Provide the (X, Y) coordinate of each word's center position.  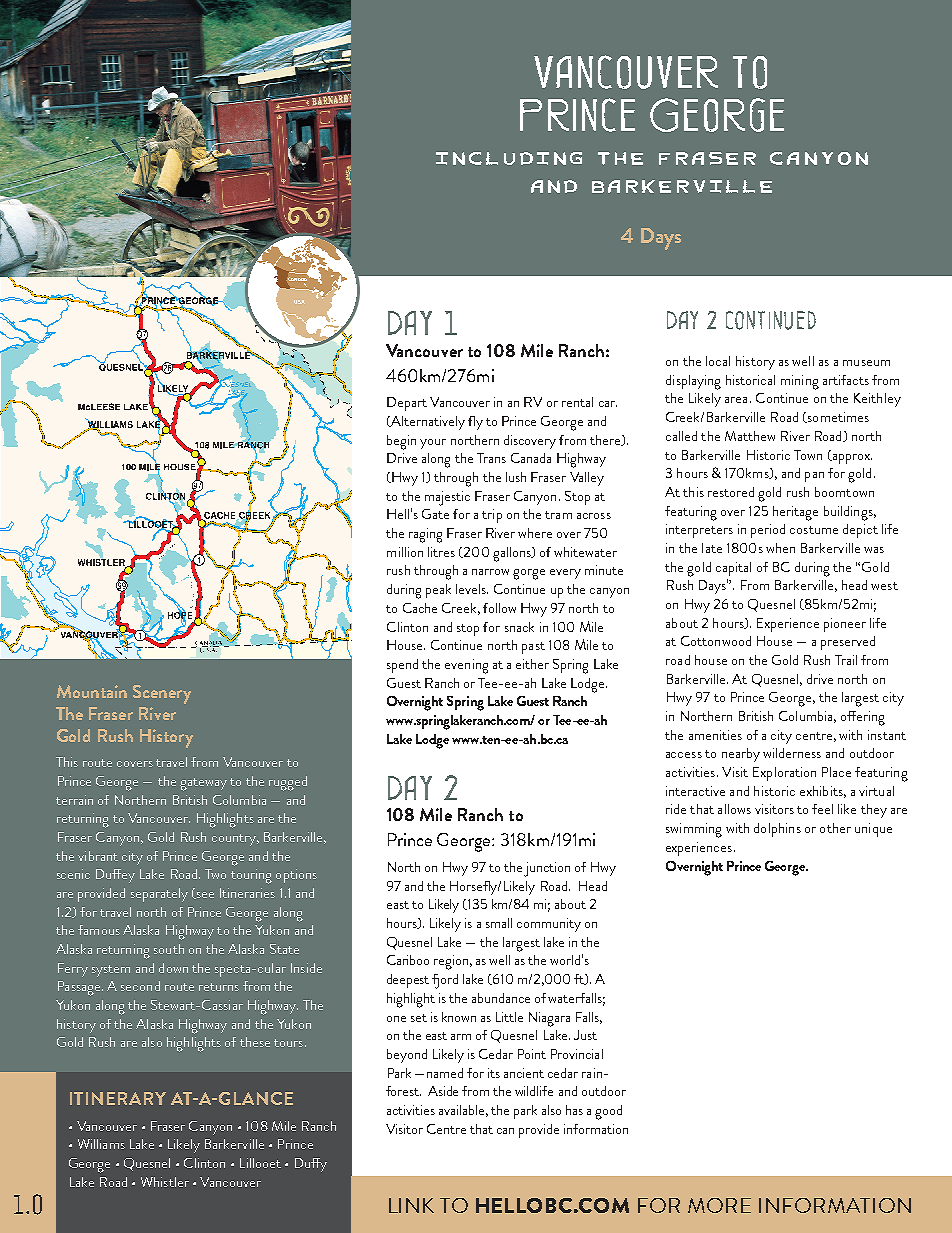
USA (299, 302)
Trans (491, 458)
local (718, 361)
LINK (411, 1205)
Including (509, 158)
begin (401, 442)
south (169, 949)
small (499, 923)
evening (466, 666)
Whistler (165, 1182)
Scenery (162, 694)
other (835, 828)
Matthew (750, 436)
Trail (846, 660)
